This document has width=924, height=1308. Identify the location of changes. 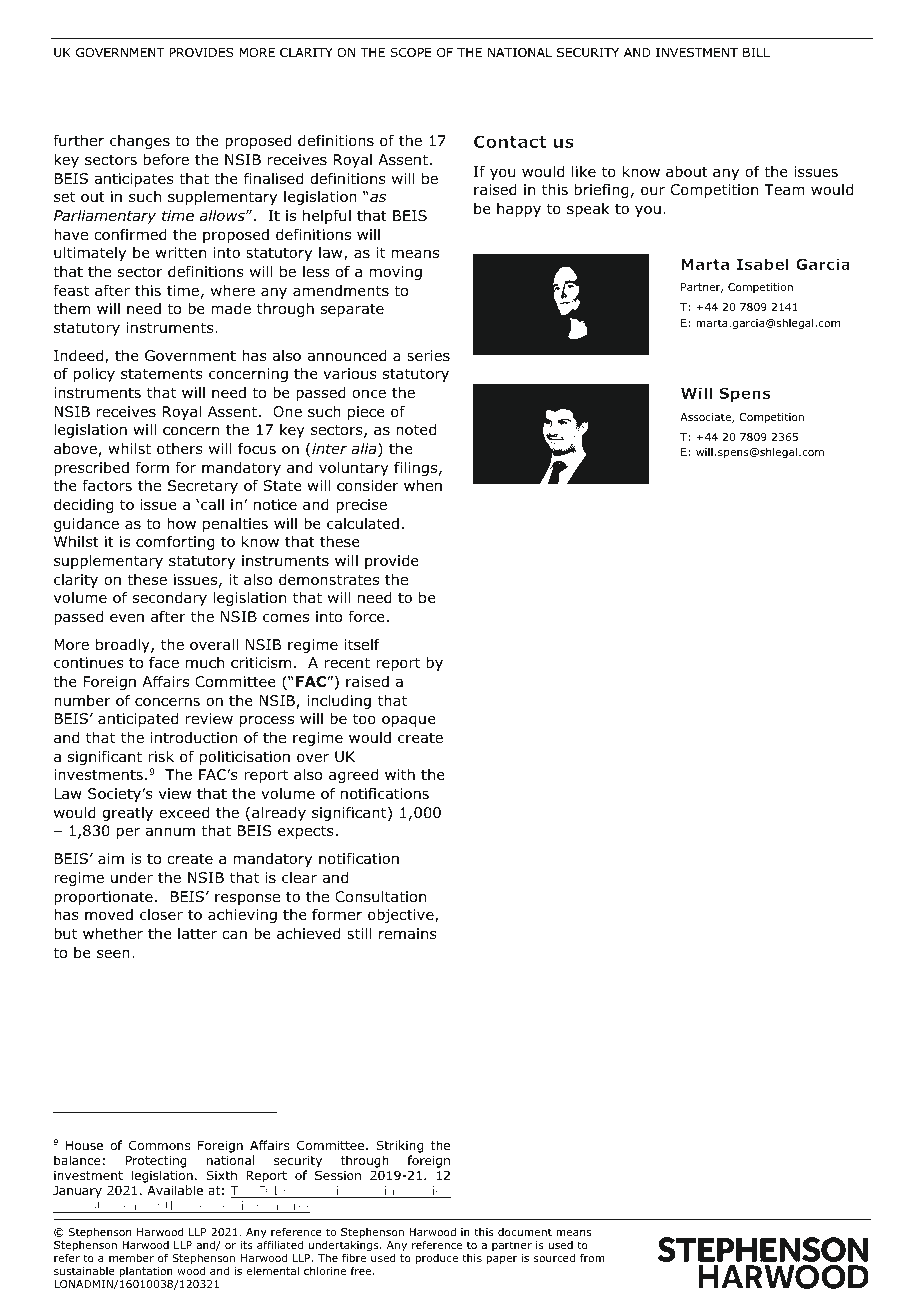
(140, 142).
